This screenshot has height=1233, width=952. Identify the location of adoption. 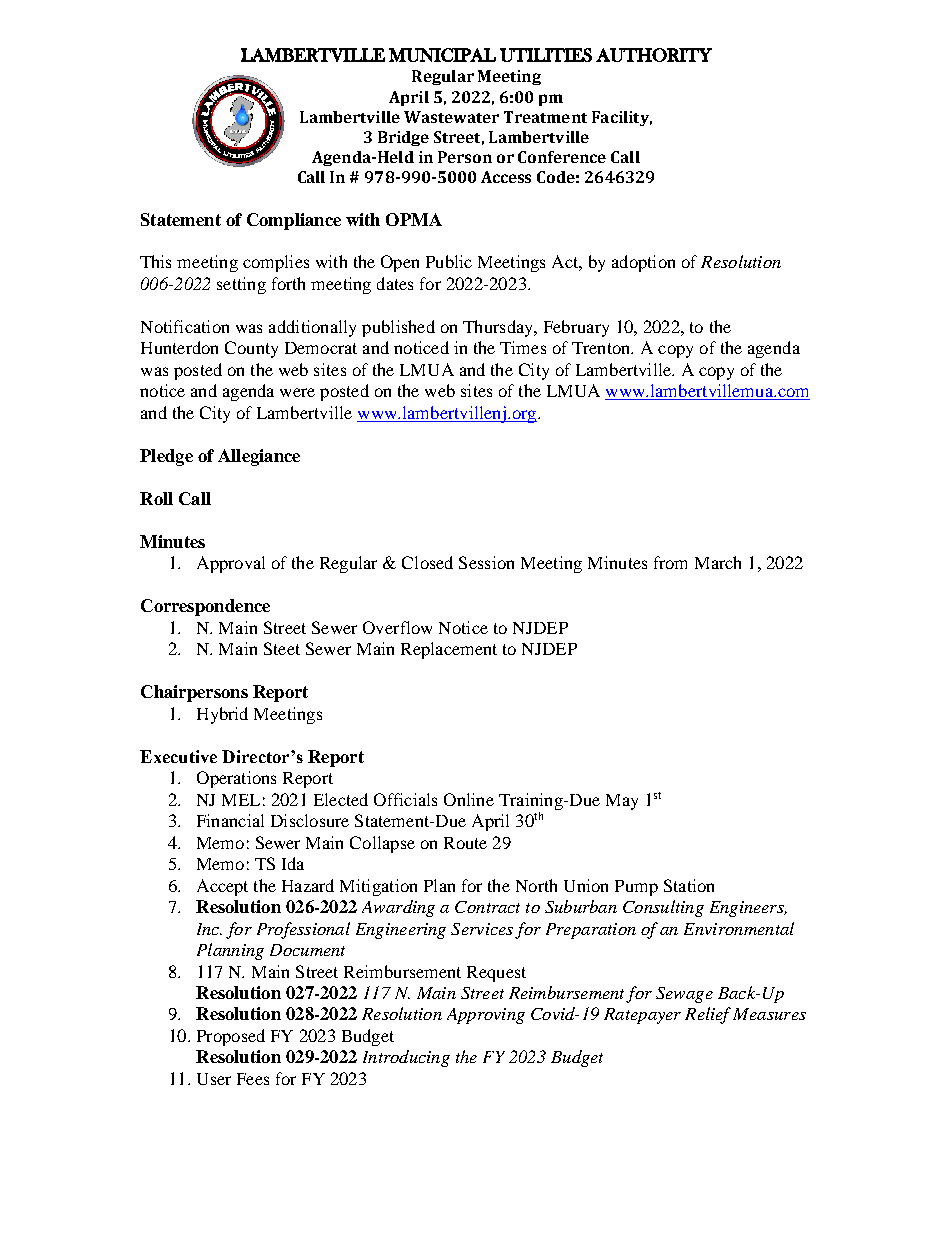
(643, 263).
